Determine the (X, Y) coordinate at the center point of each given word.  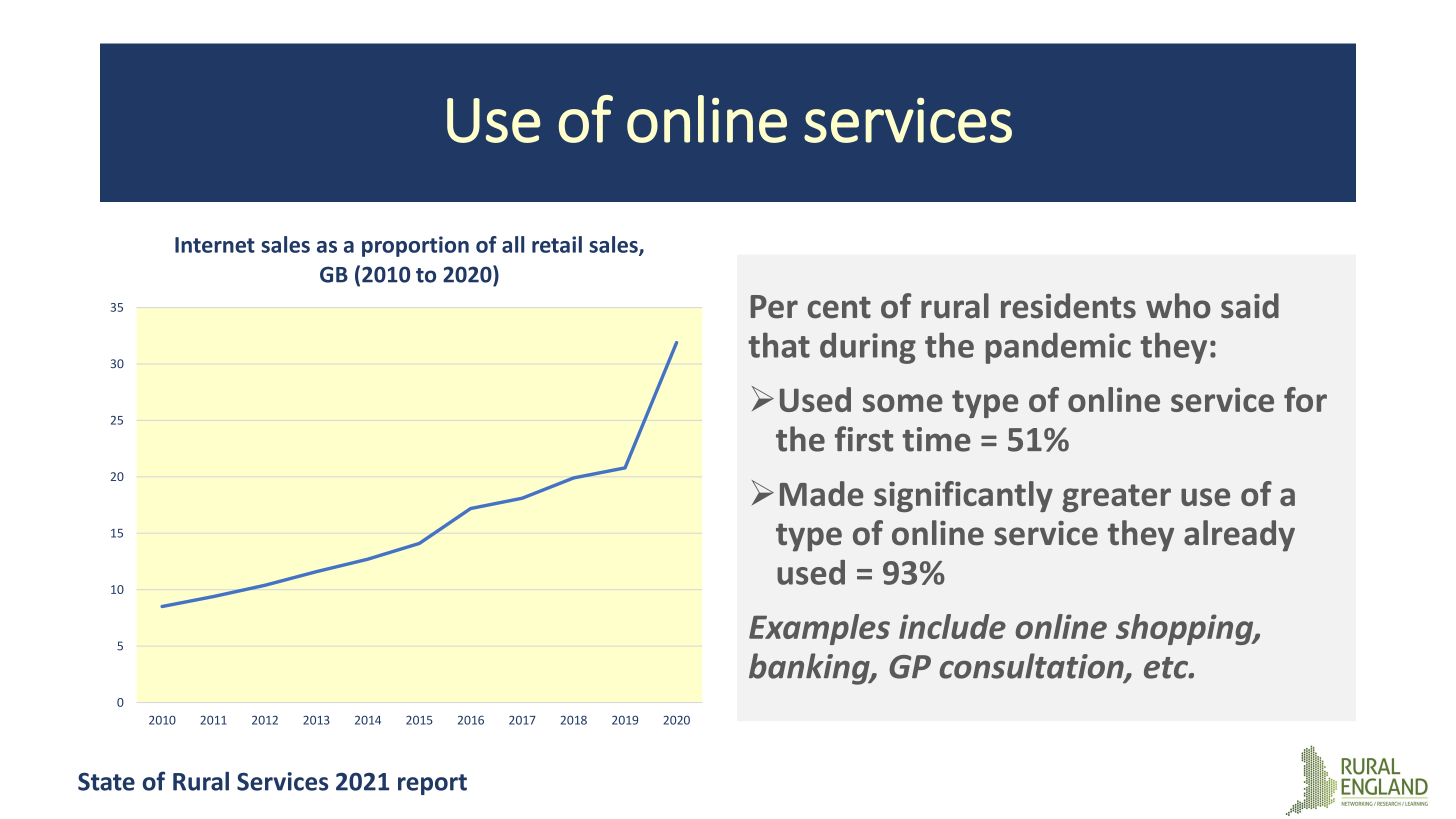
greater (1116, 498)
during (868, 348)
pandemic (1058, 348)
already (1239, 536)
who (1178, 306)
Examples (819, 629)
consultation (1032, 667)
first (864, 439)
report (432, 784)
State (106, 781)
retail (557, 244)
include (952, 626)
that (779, 345)
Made (822, 493)
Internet (215, 245)
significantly (963, 496)
